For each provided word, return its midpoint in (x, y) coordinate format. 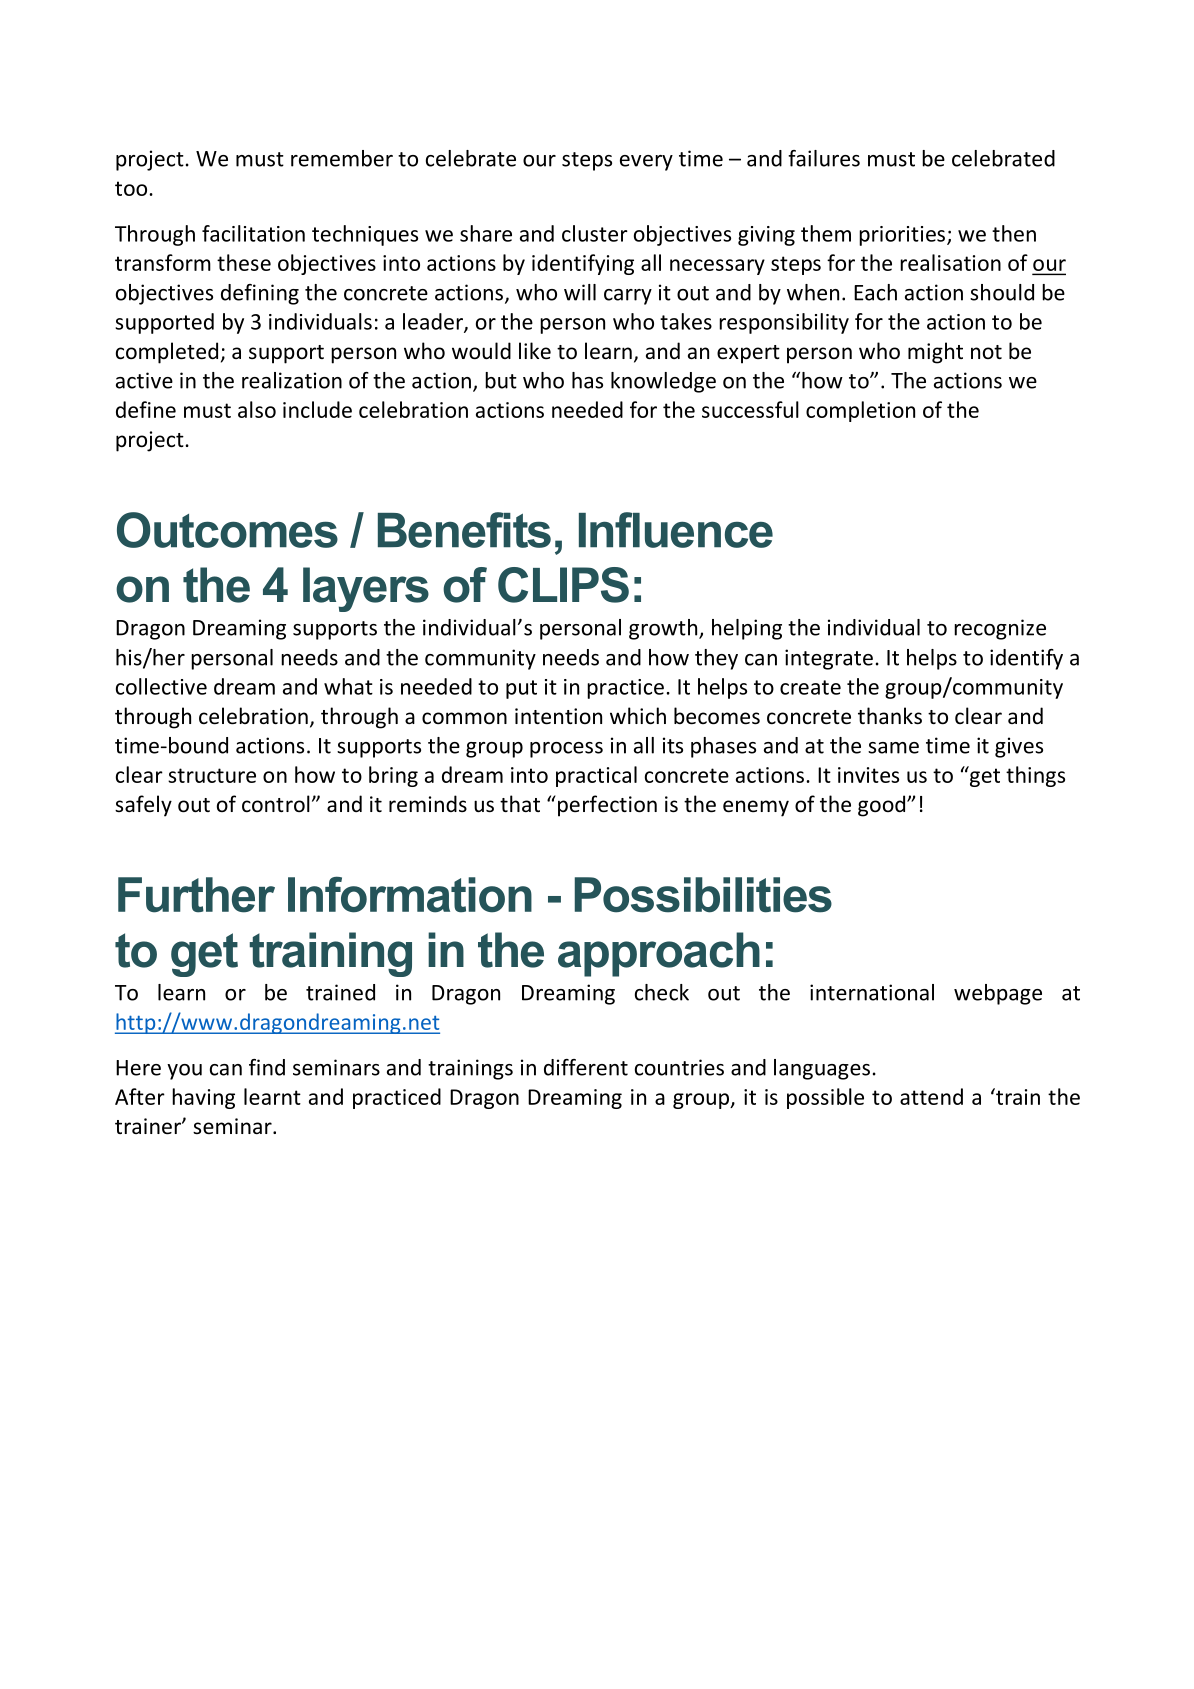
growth (664, 629)
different (586, 1067)
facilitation (253, 233)
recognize (1000, 629)
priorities (902, 236)
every (646, 163)
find (267, 1067)
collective (161, 686)
